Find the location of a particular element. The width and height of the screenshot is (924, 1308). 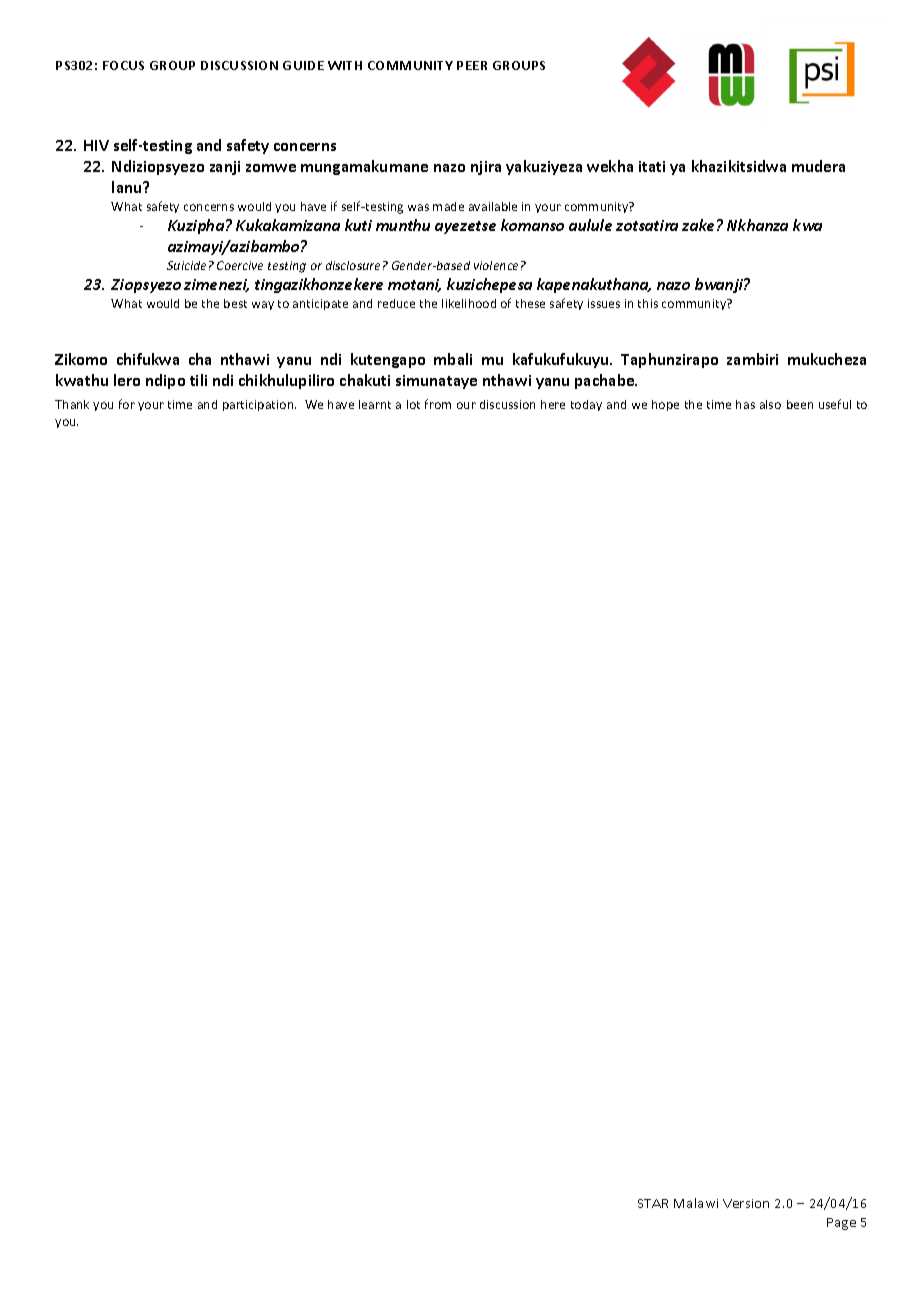

FOCUS is located at coordinates (123, 65).
